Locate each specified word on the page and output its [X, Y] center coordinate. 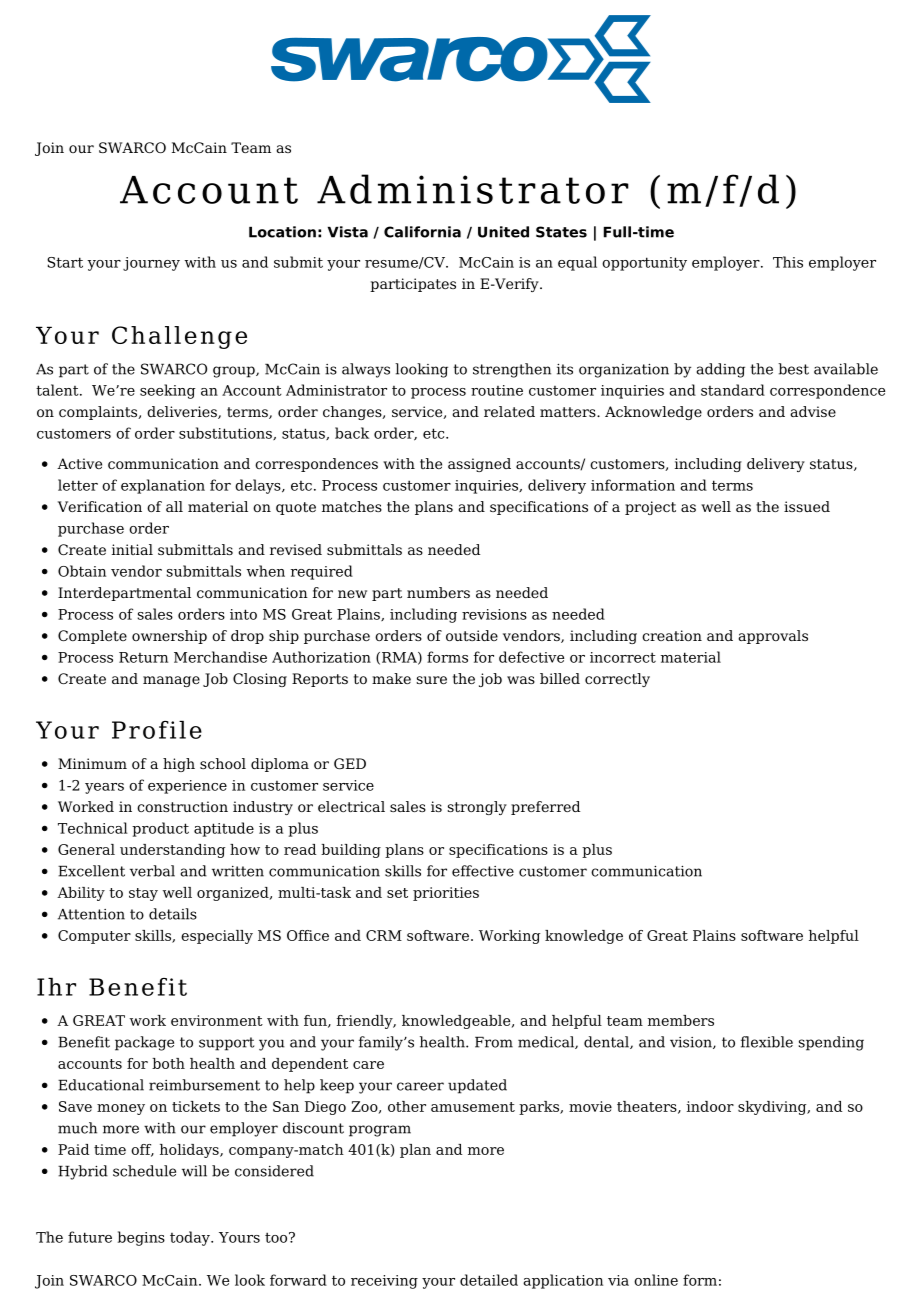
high [179, 765]
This [788, 262]
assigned [479, 465]
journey [151, 264]
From [494, 1042]
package [144, 1043]
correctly [617, 680]
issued [807, 506]
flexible [767, 1042]
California [422, 232]
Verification [100, 506]
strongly [477, 808]
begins [141, 1238]
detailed [489, 1280]
